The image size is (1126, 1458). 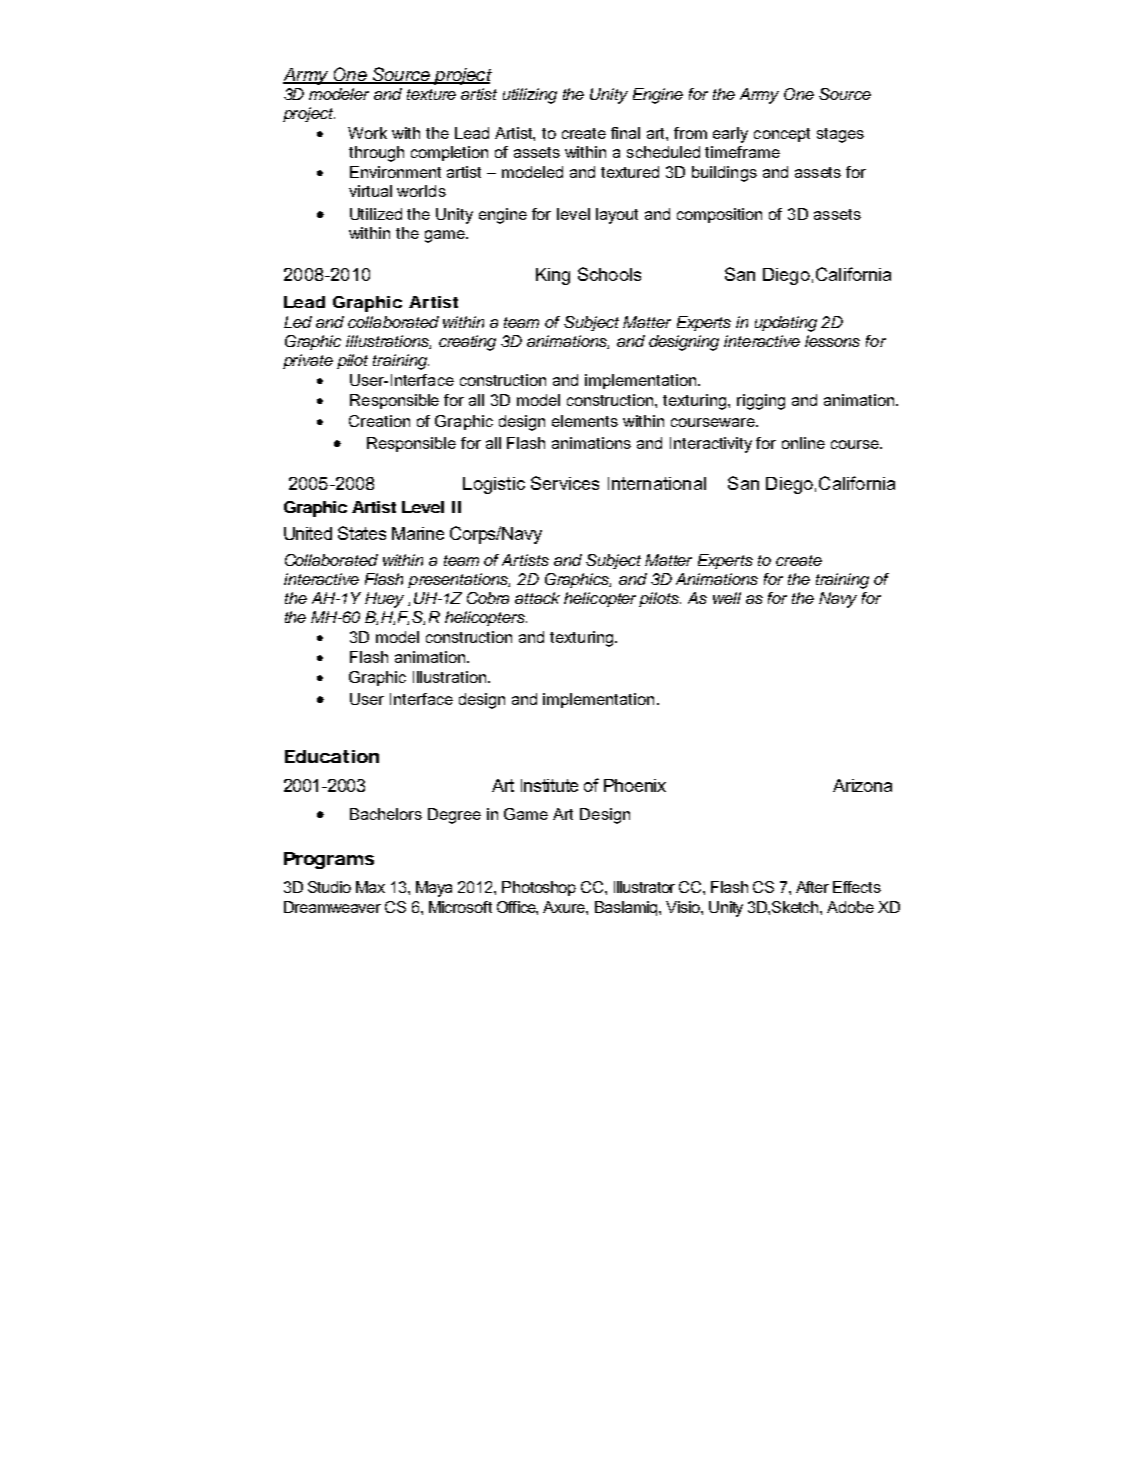 What do you see at coordinates (537, 598) in the screenshot?
I see `attack` at bounding box center [537, 598].
